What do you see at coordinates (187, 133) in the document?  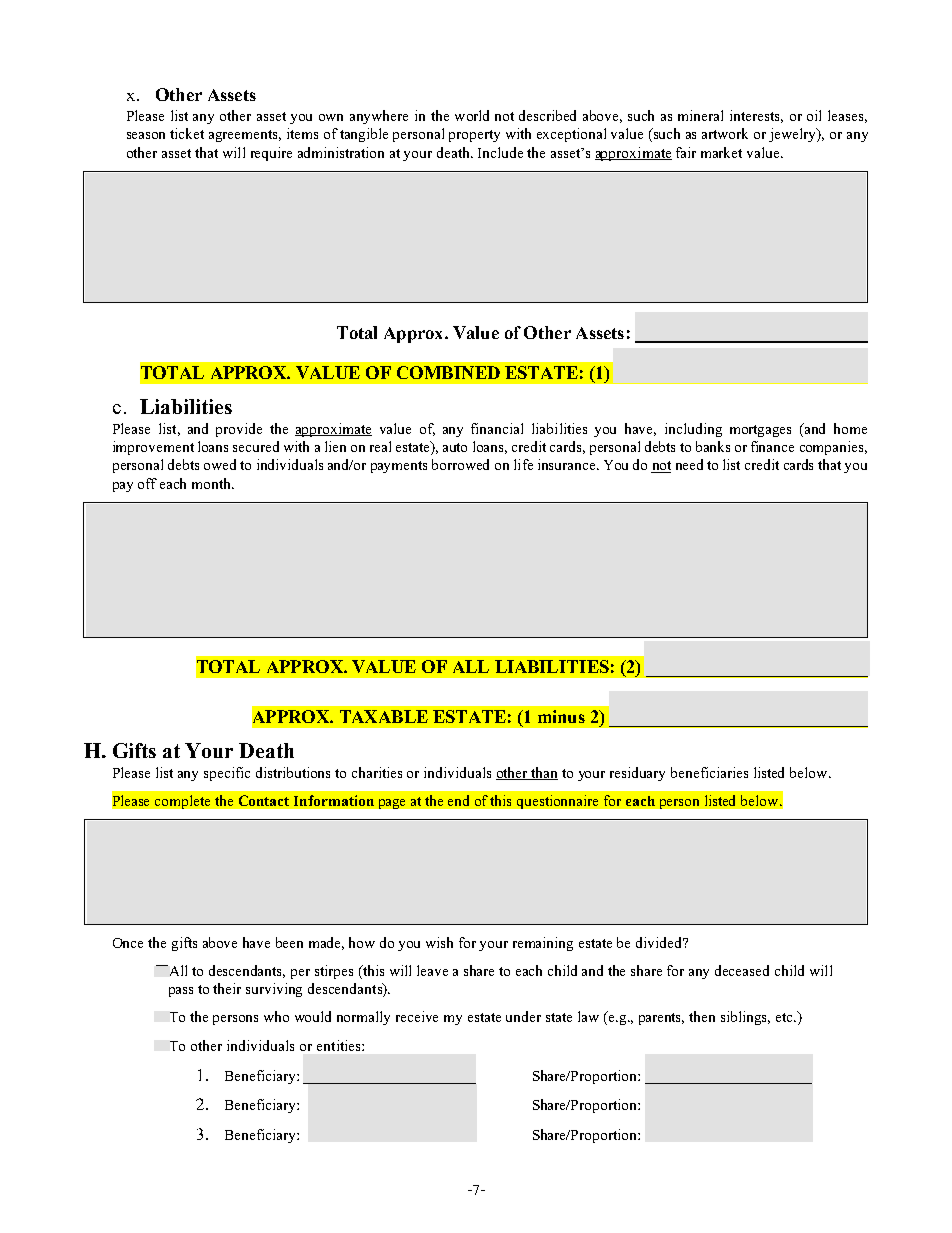 I see `ticket` at bounding box center [187, 133].
